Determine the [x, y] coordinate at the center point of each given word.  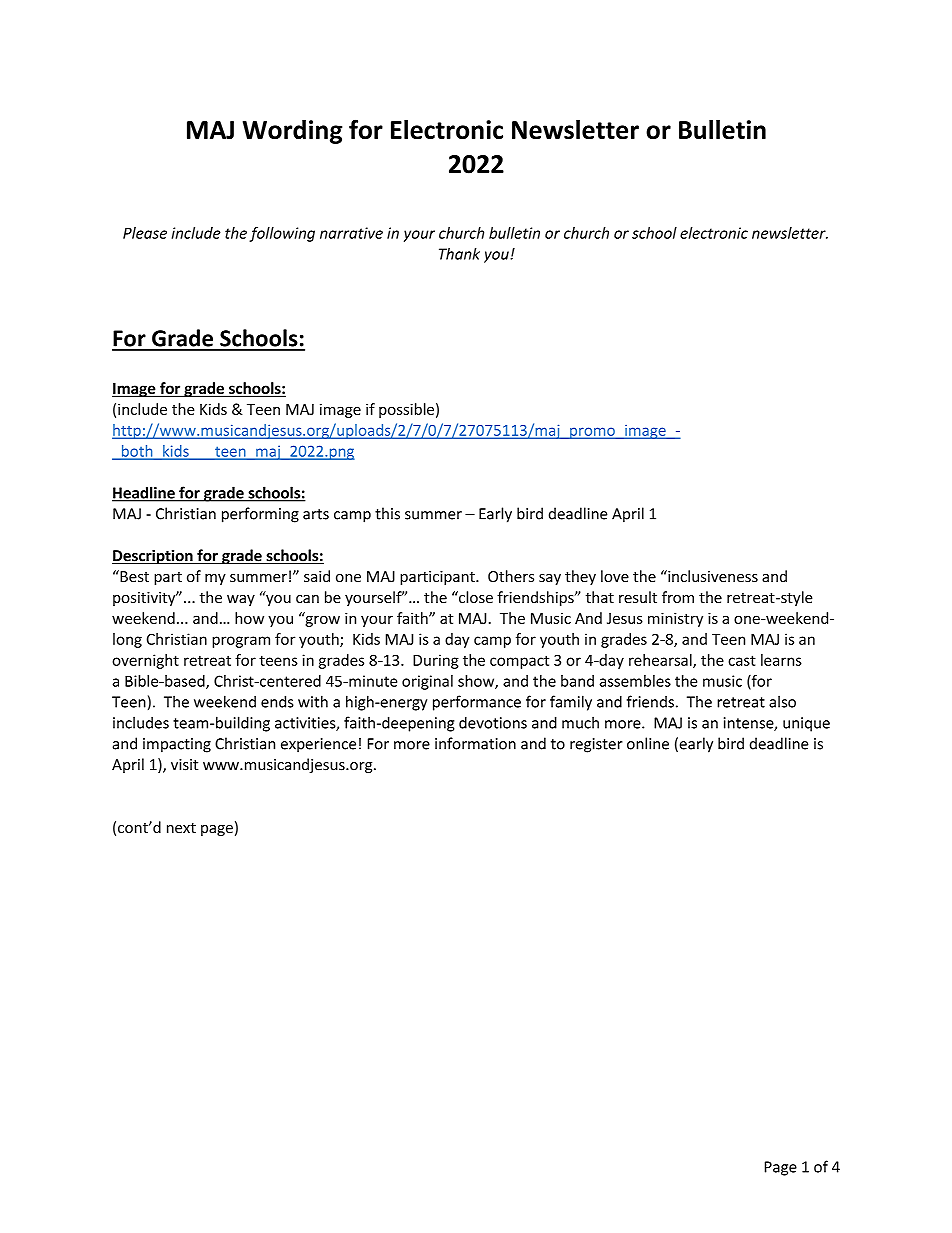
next [181, 828]
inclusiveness [712, 576]
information [475, 743]
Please [145, 233]
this [387, 513]
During [436, 661]
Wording [292, 132]
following [282, 234]
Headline [144, 493]
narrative [351, 233]
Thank [459, 254]
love [615, 576]
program [241, 642]
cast [742, 660]
